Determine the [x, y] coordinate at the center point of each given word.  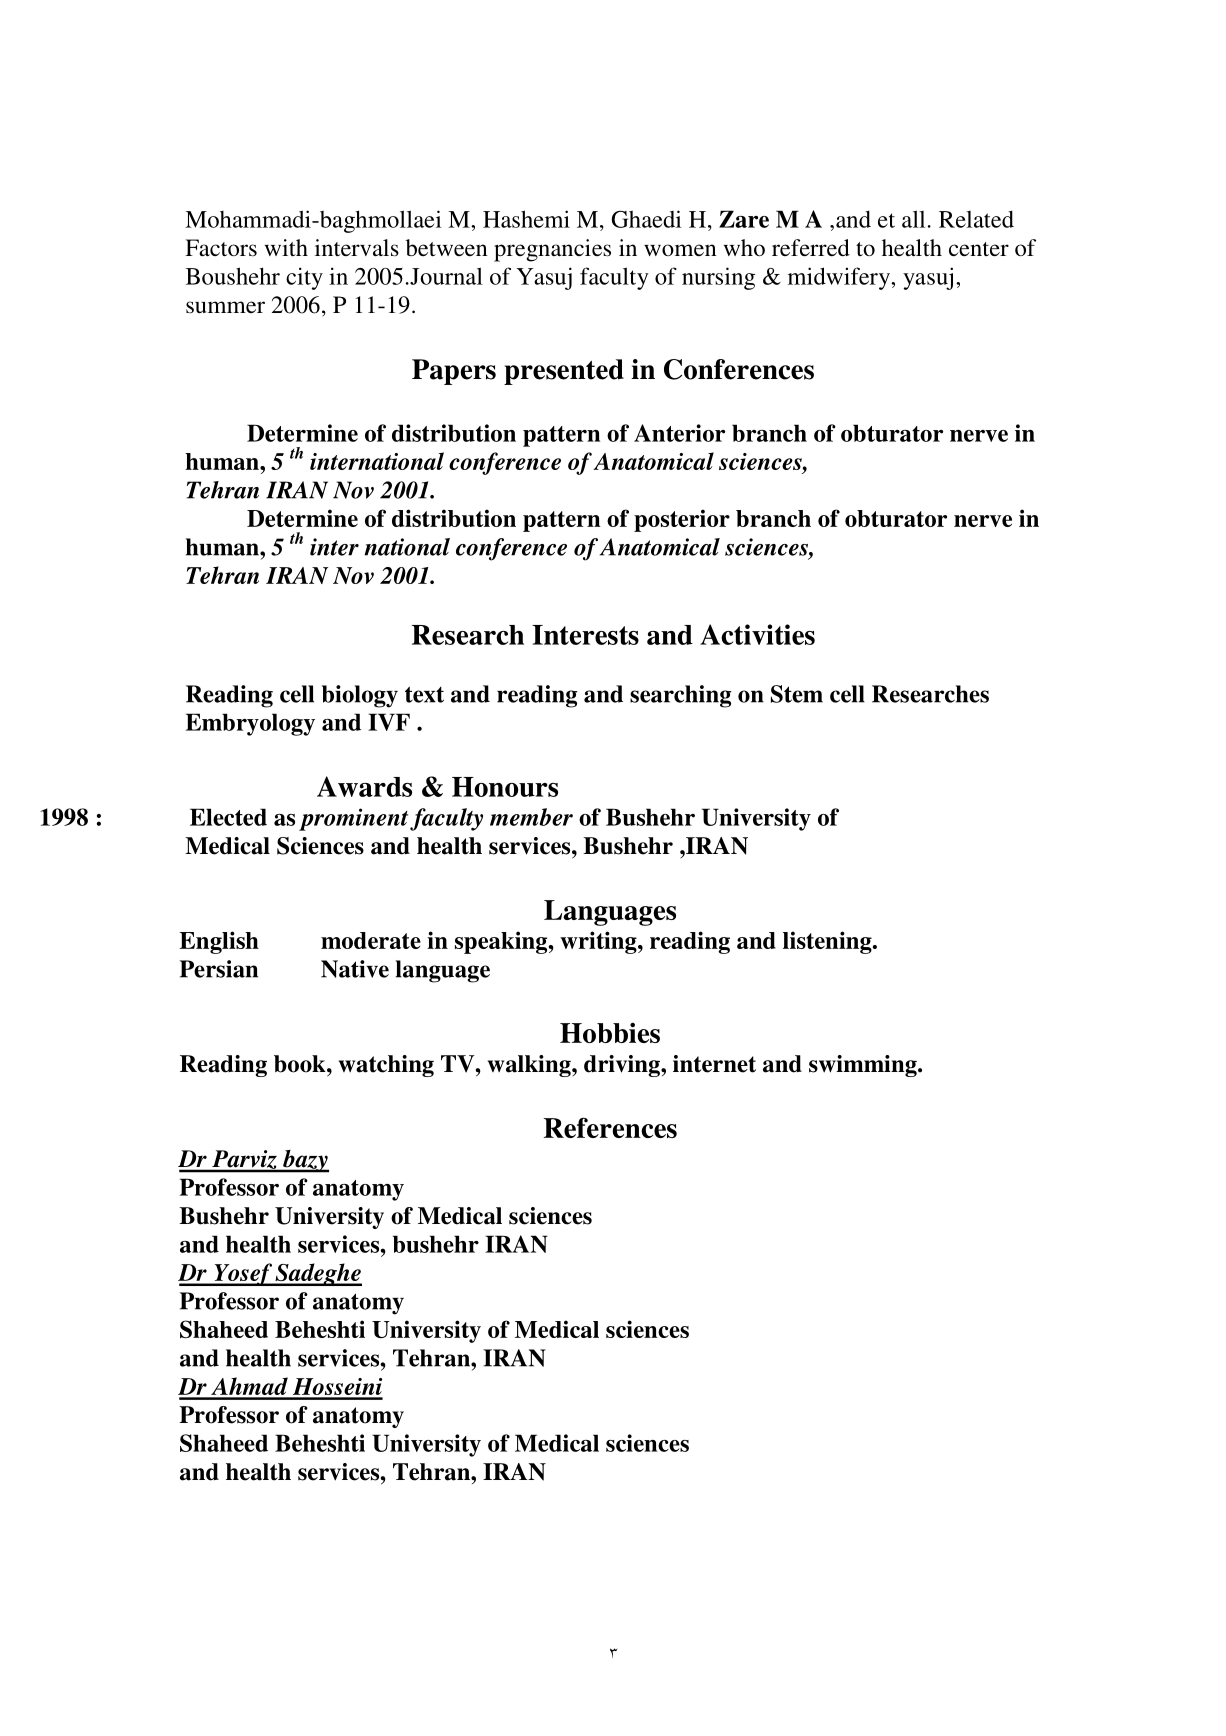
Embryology [250, 724]
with [286, 247]
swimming [864, 1066]
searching [680, 696]
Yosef [243, 1274]
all [913, 219]
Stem [797, 694]
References [610, 1127]
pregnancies [552, 250]
